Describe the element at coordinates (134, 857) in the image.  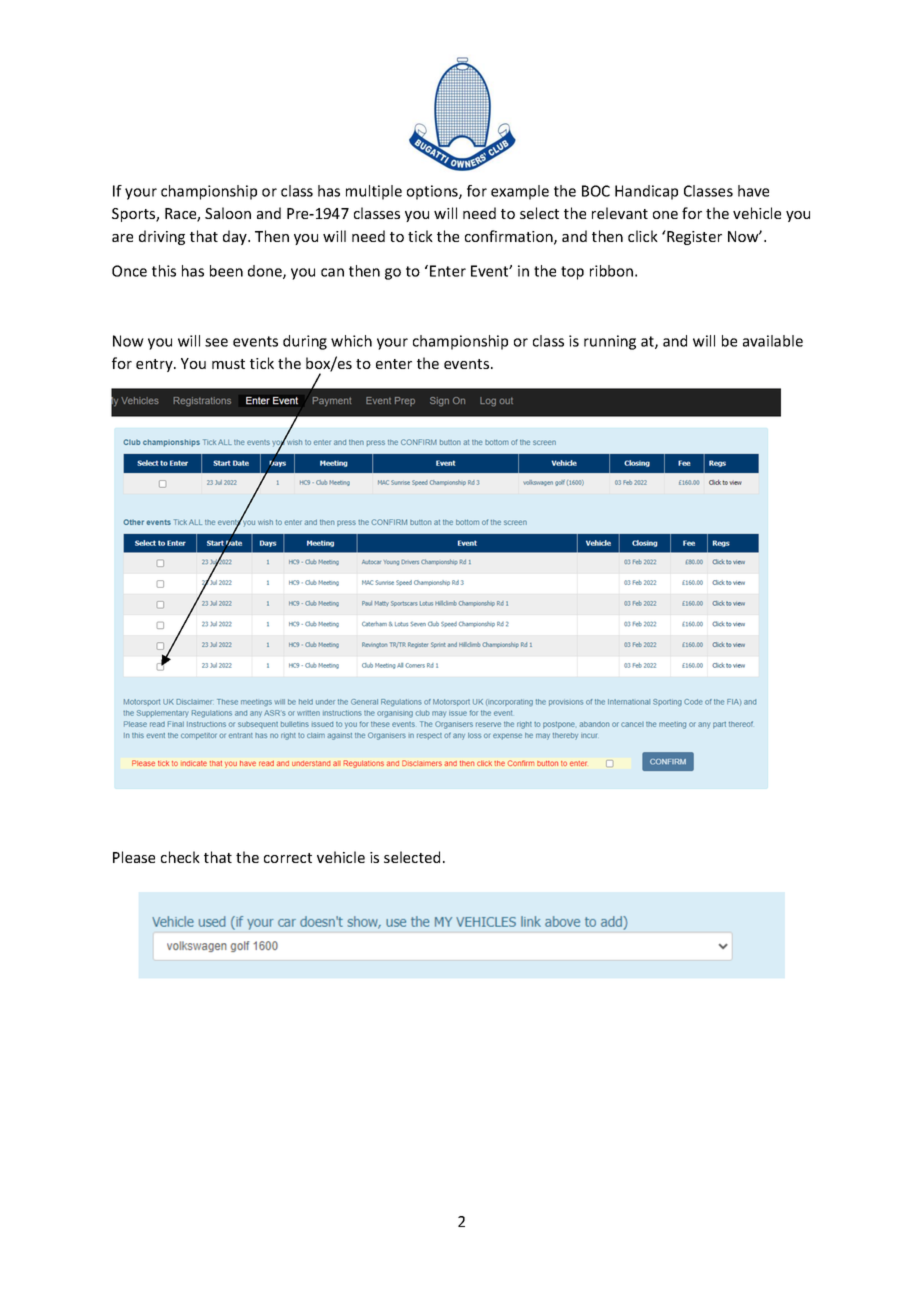
I see `Please` at that location.
